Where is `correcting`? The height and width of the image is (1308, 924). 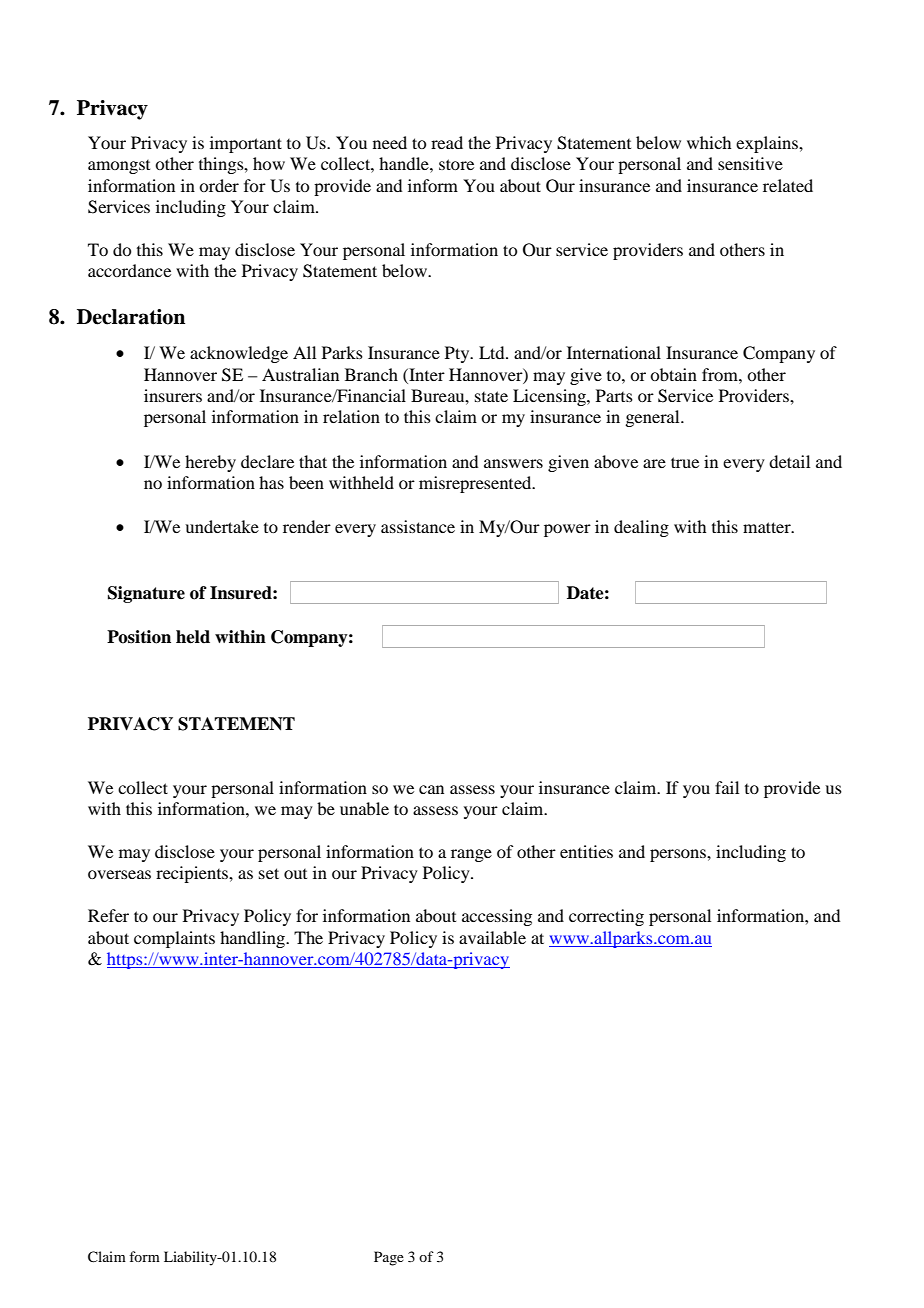
correcting is located at coordinates (606, 917).
